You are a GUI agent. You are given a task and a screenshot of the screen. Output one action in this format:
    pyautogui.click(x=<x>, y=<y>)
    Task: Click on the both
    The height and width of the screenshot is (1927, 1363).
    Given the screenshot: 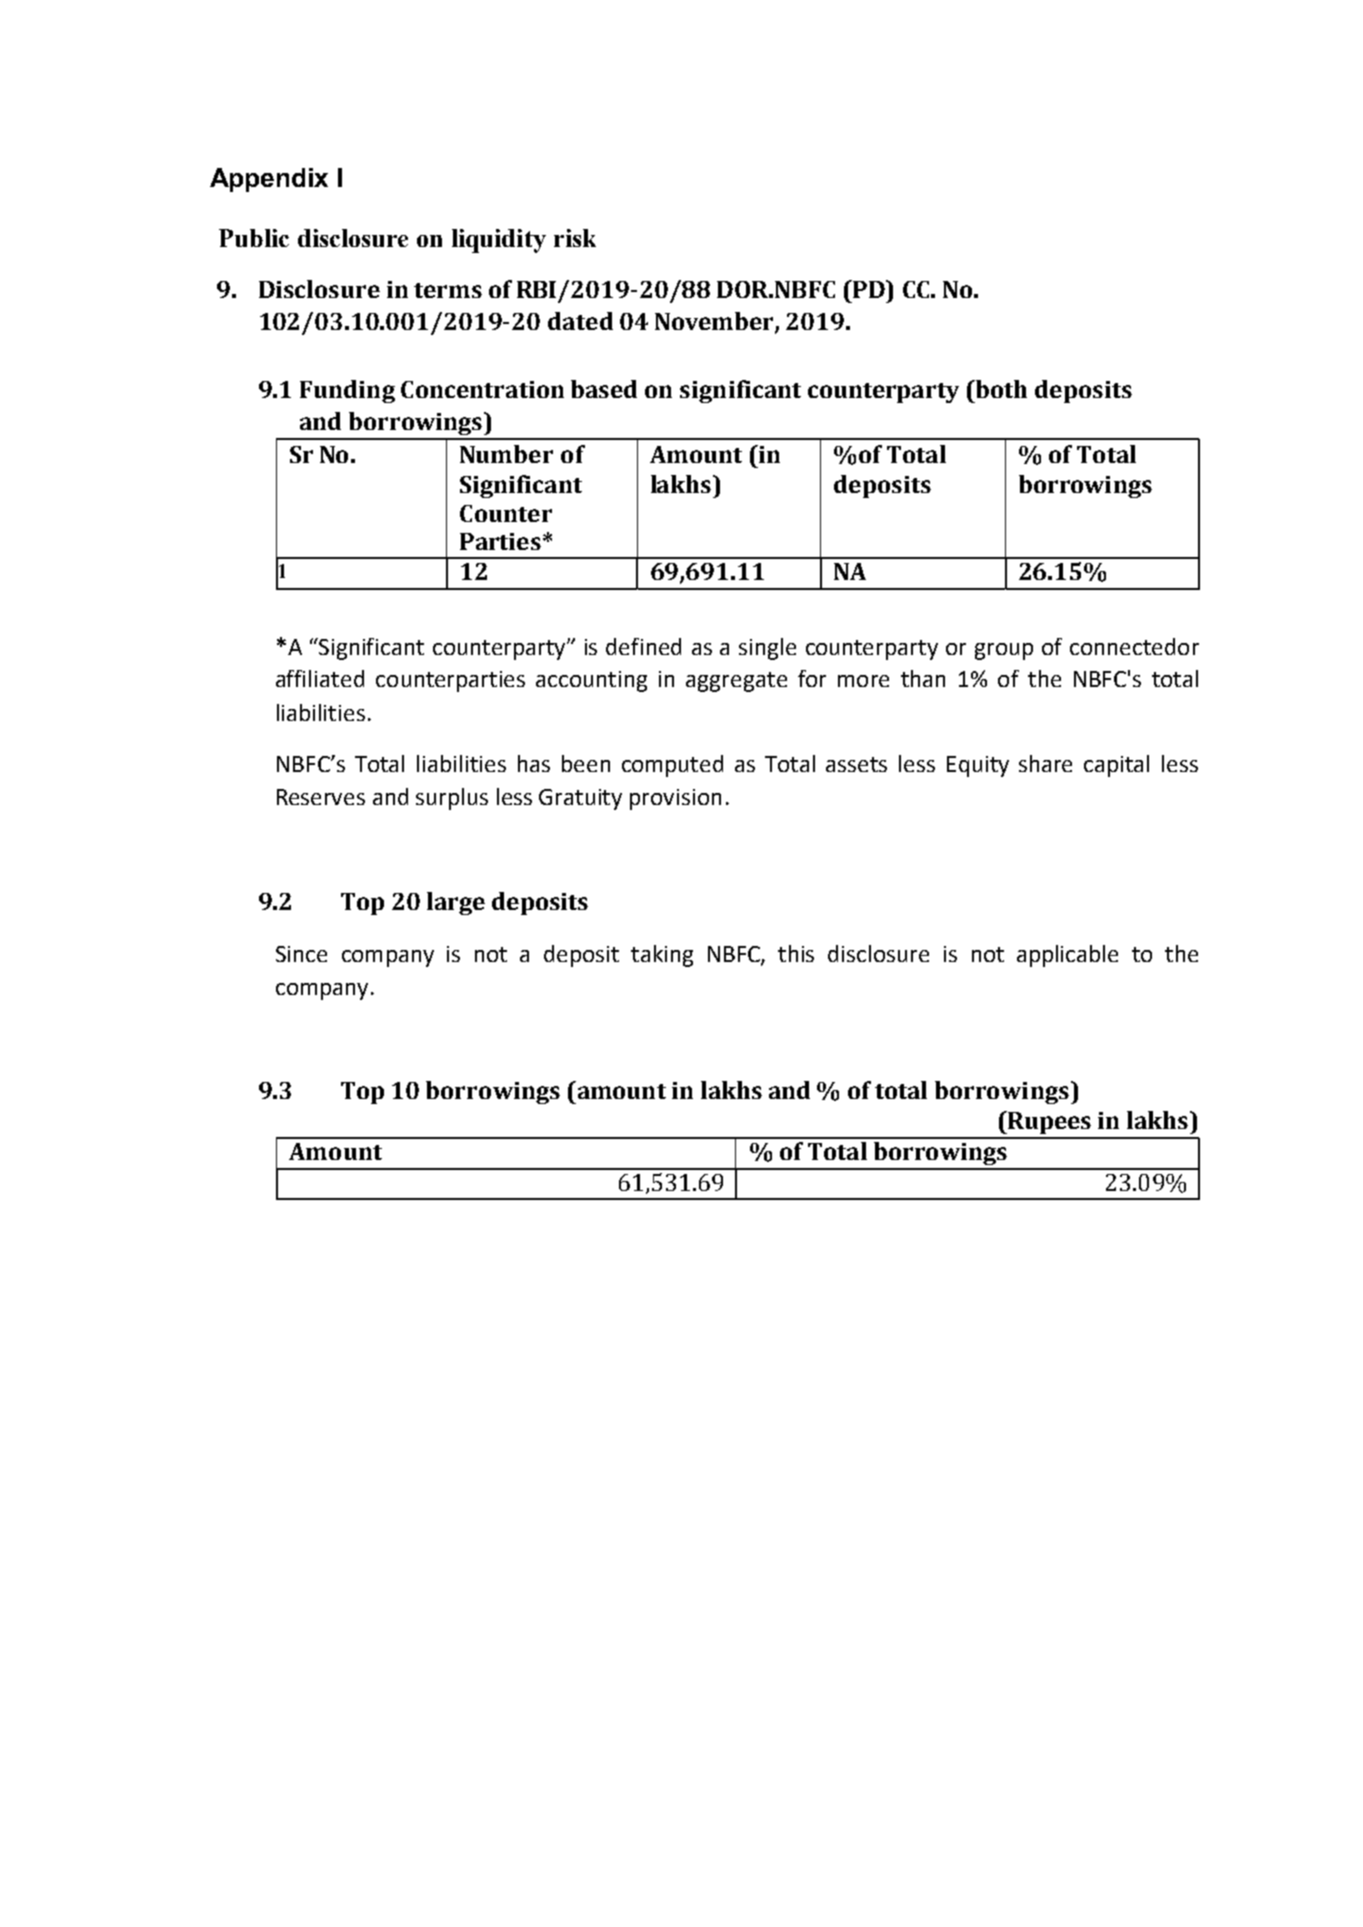 What is the action you would take?
    pyautogui.click(x=1000, y=389)
